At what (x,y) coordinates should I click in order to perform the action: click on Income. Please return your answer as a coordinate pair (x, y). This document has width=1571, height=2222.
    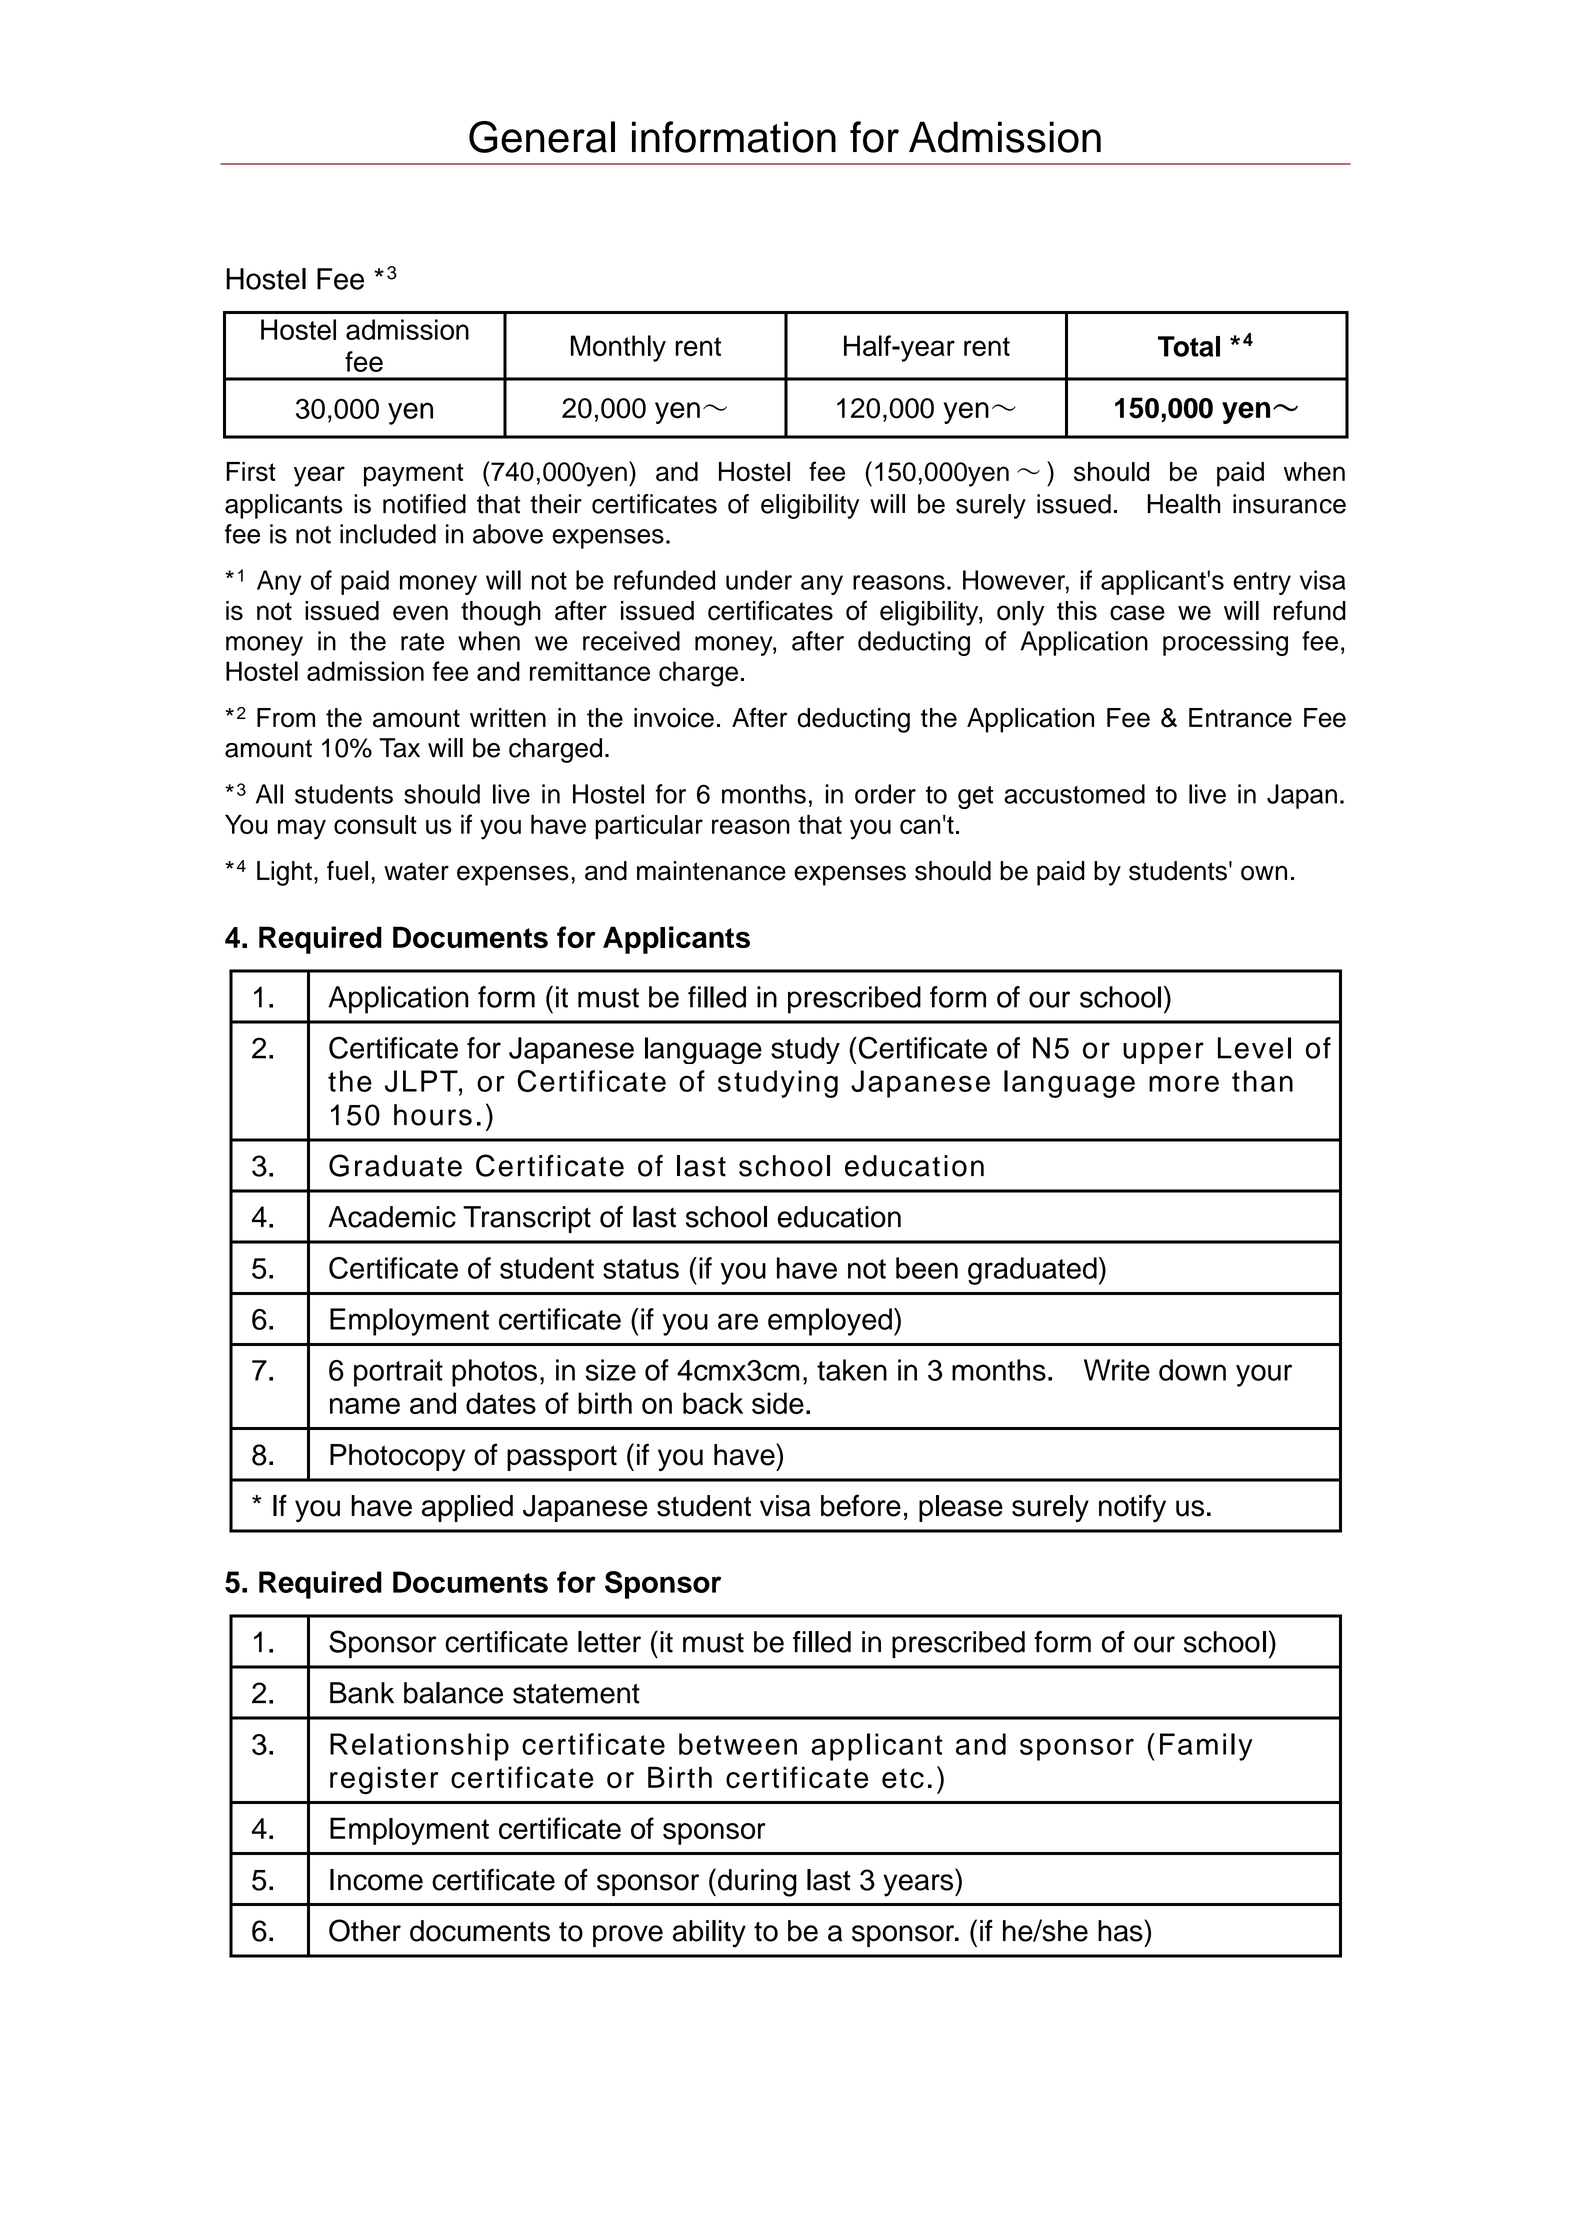
    Looking at the image, I should click on (376, 1880).
